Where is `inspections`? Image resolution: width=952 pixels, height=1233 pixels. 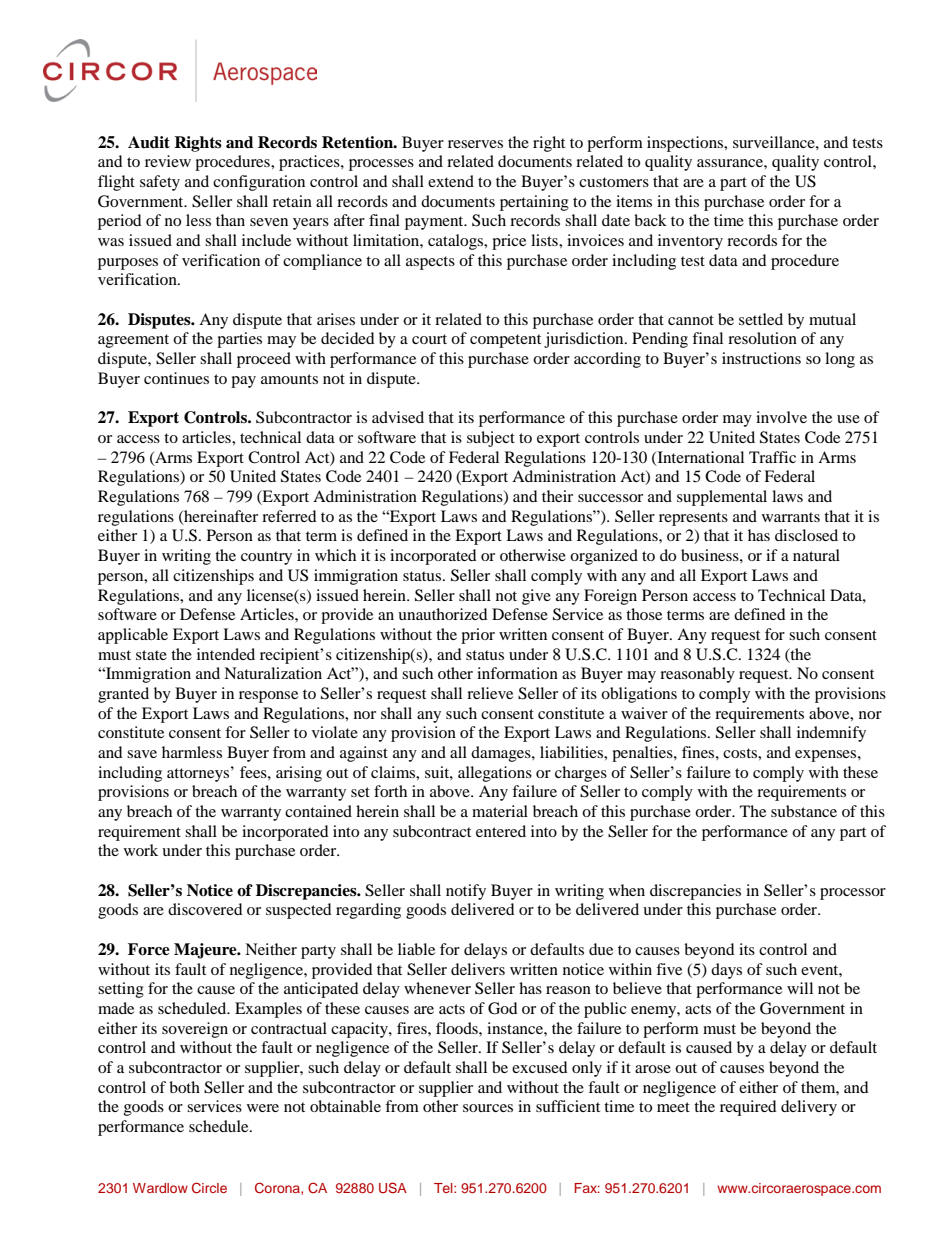
inspections is located at coordinates (686, 144).
